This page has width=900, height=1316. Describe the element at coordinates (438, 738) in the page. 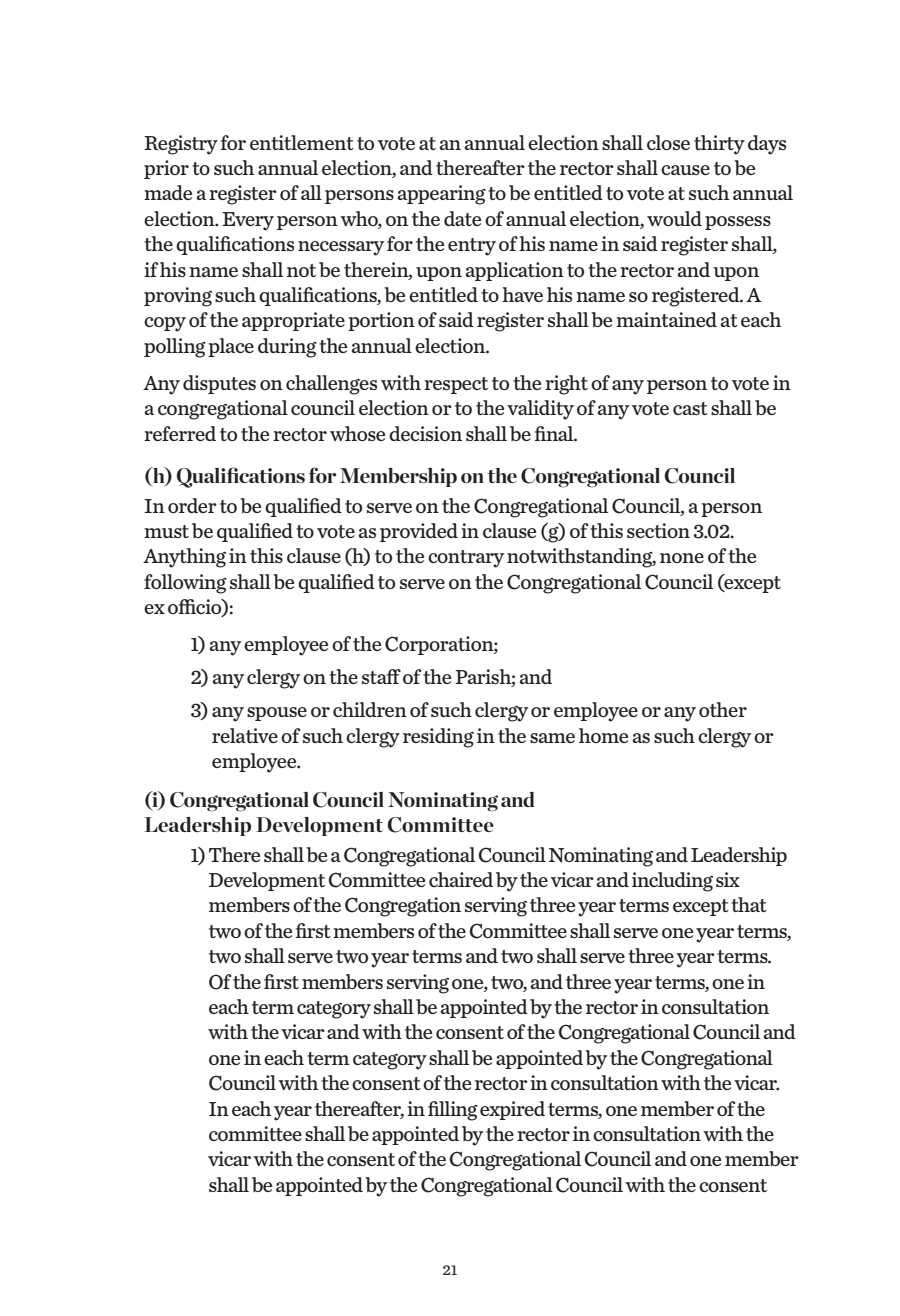

I see `residing` at that location.
